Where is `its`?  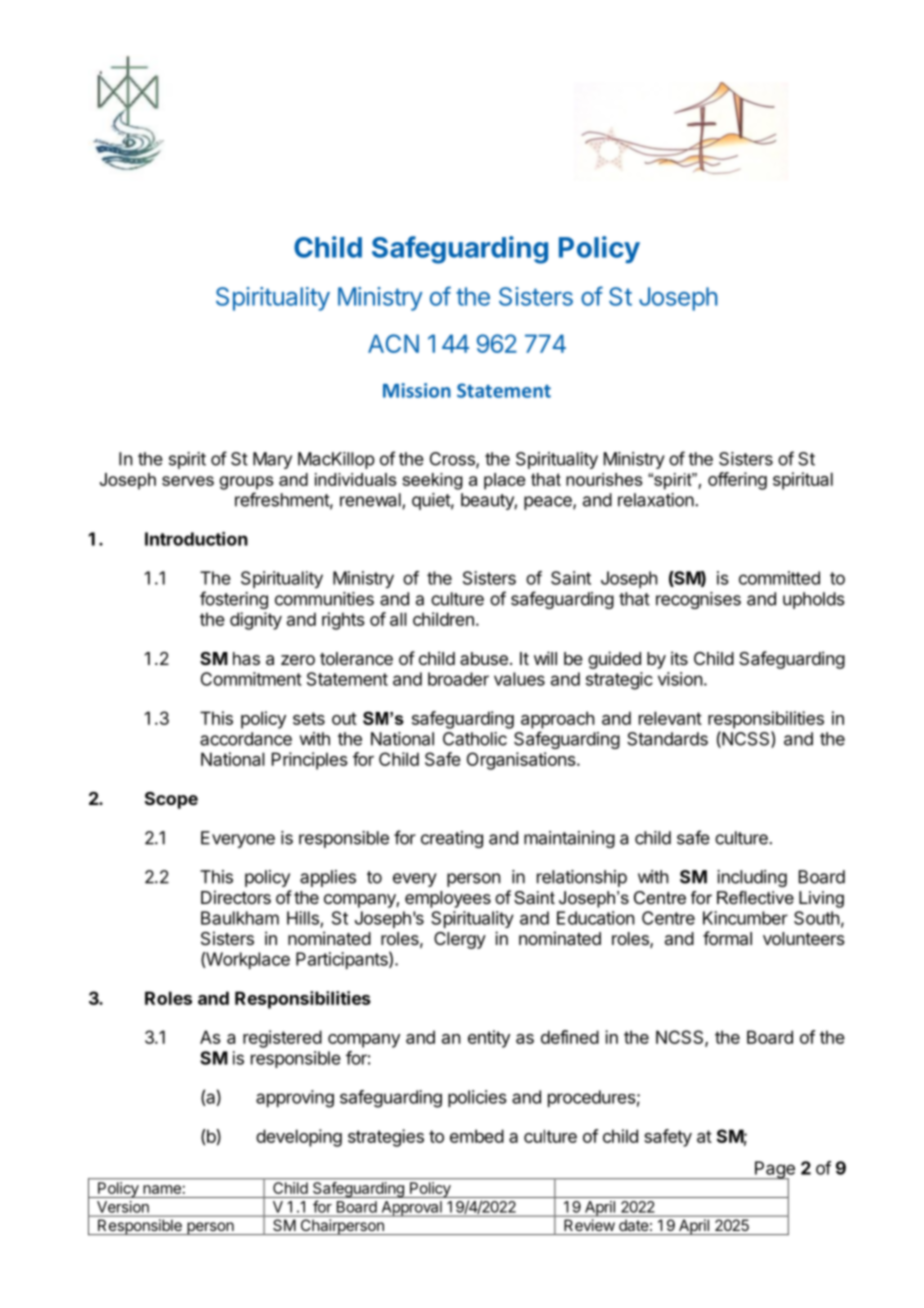 its is located at coordinates (679, 658).
